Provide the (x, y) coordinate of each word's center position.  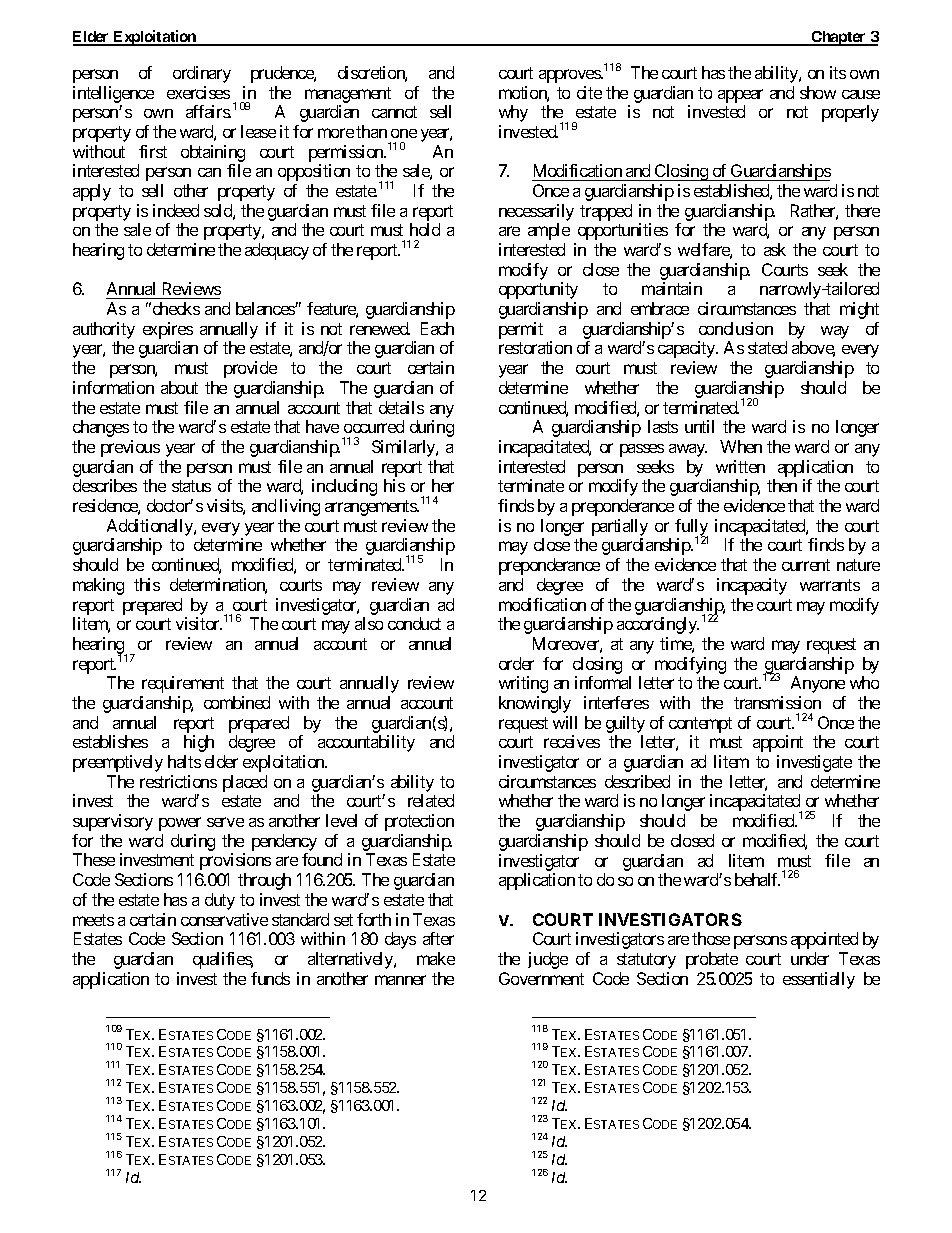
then (782, 485)
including (344, 487)
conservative (224, 919)
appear (740, 96)
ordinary (202, 74)
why (513, 113)
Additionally (151, 527)
